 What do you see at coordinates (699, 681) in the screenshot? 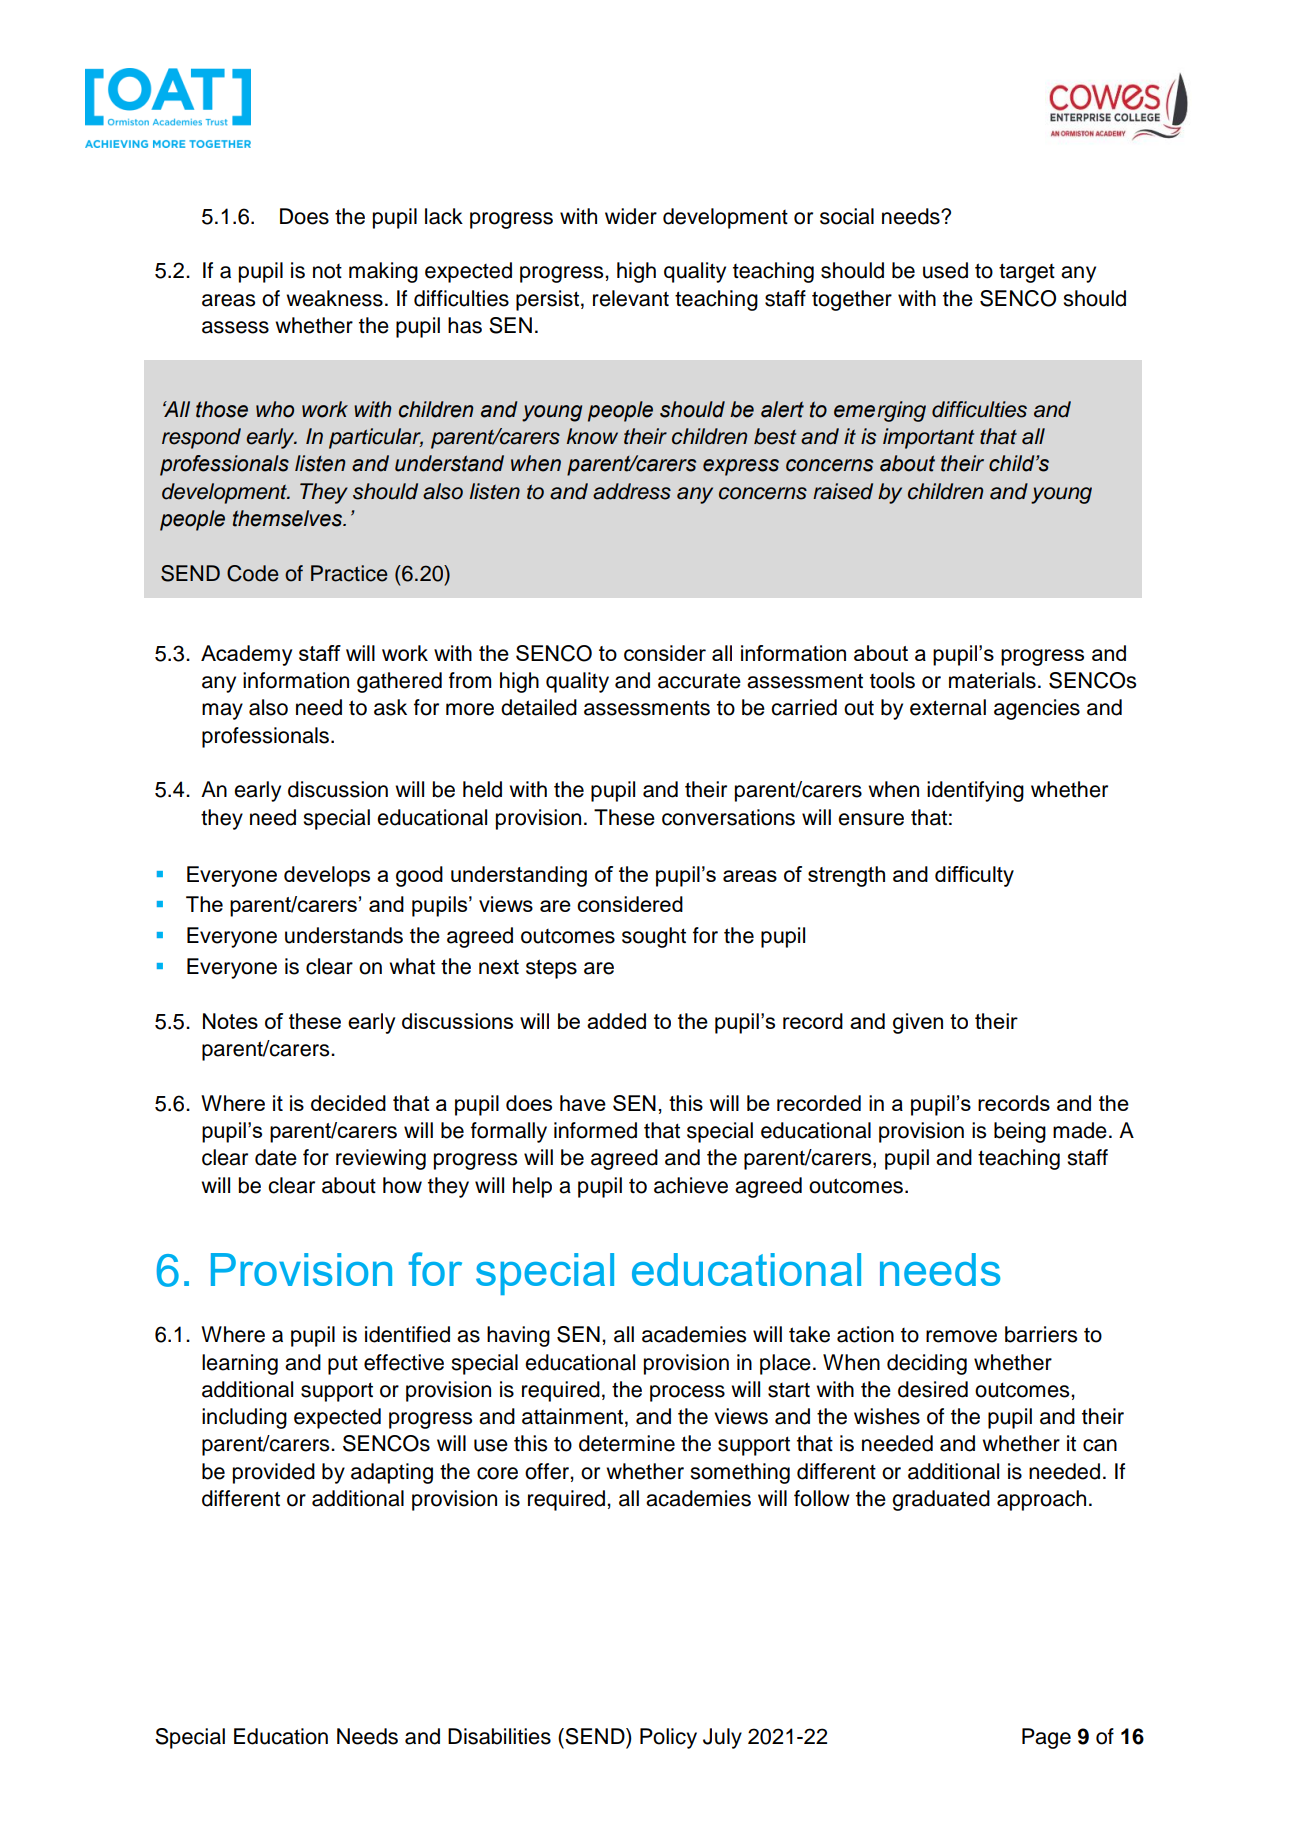
I see `accurate` at bounding box center [699, 681].
